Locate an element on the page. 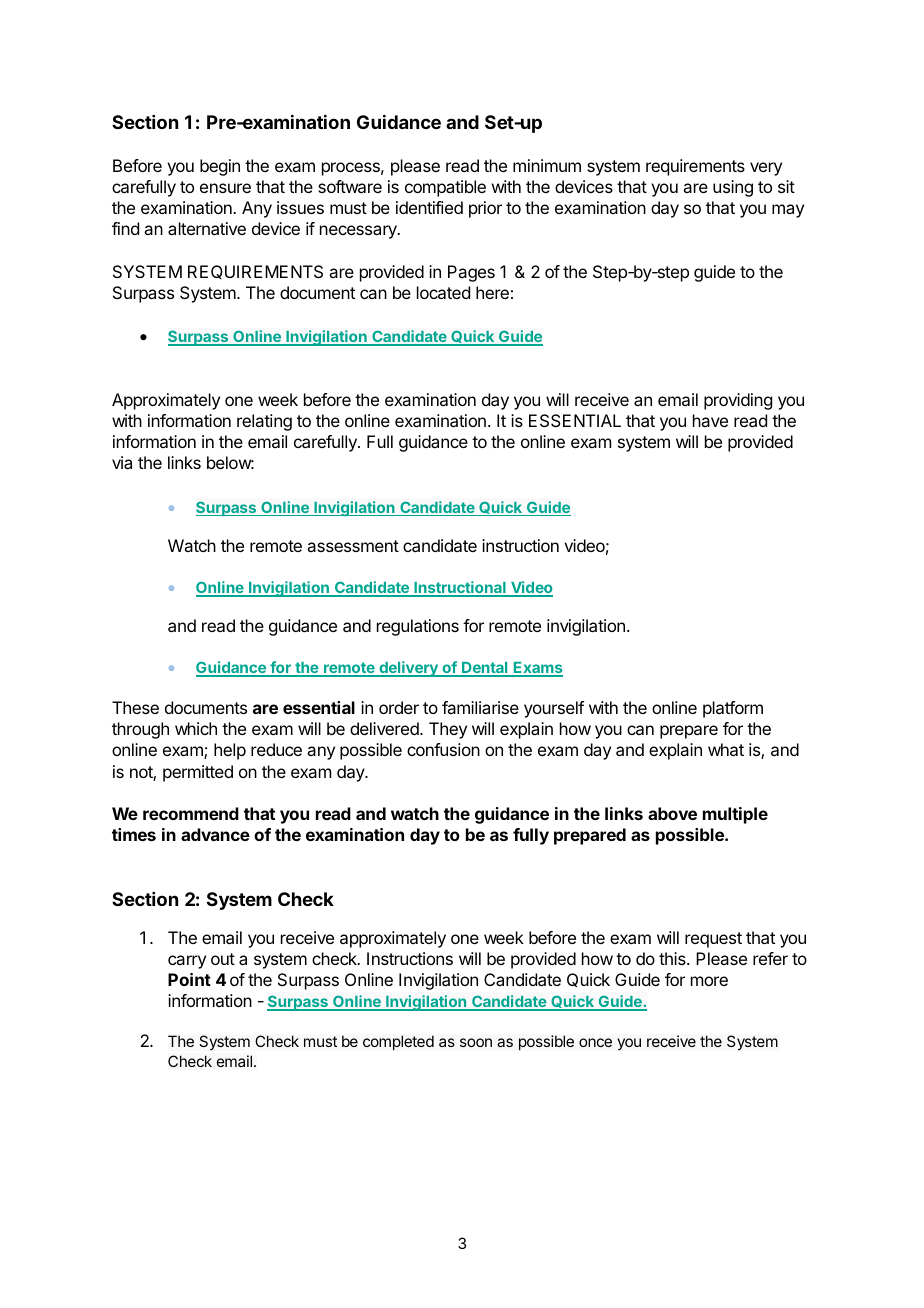 This page has width=924, height=1308. what is located at coordinates (726, 749).
